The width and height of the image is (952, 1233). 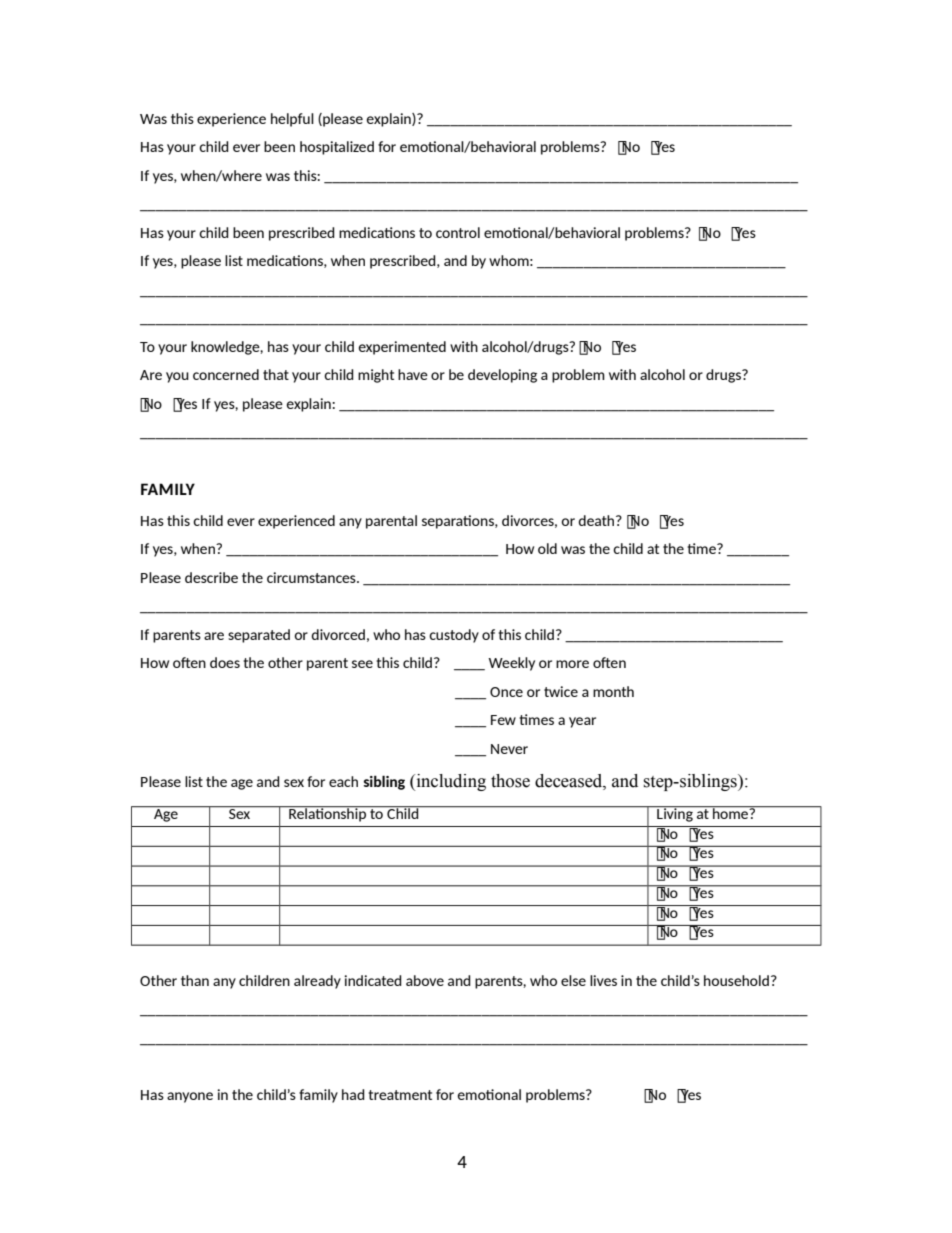 What do you see at coordinates (597, 520) in the image?
I see `death` at bounding box center [597, 520].
